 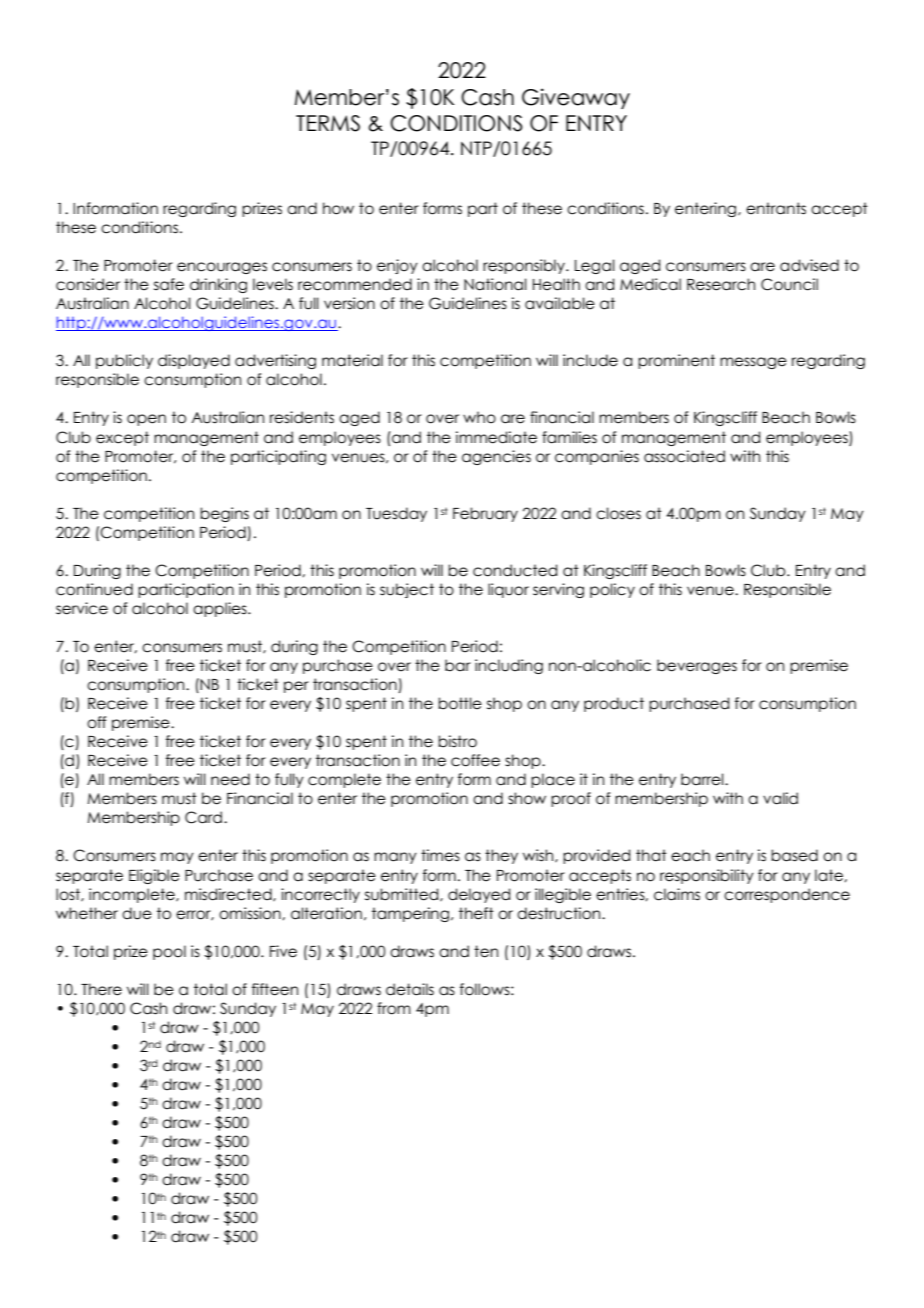 What do you see at coordinates (230, 779) in the page?
I see `need` at bounding box center [230, 779].
